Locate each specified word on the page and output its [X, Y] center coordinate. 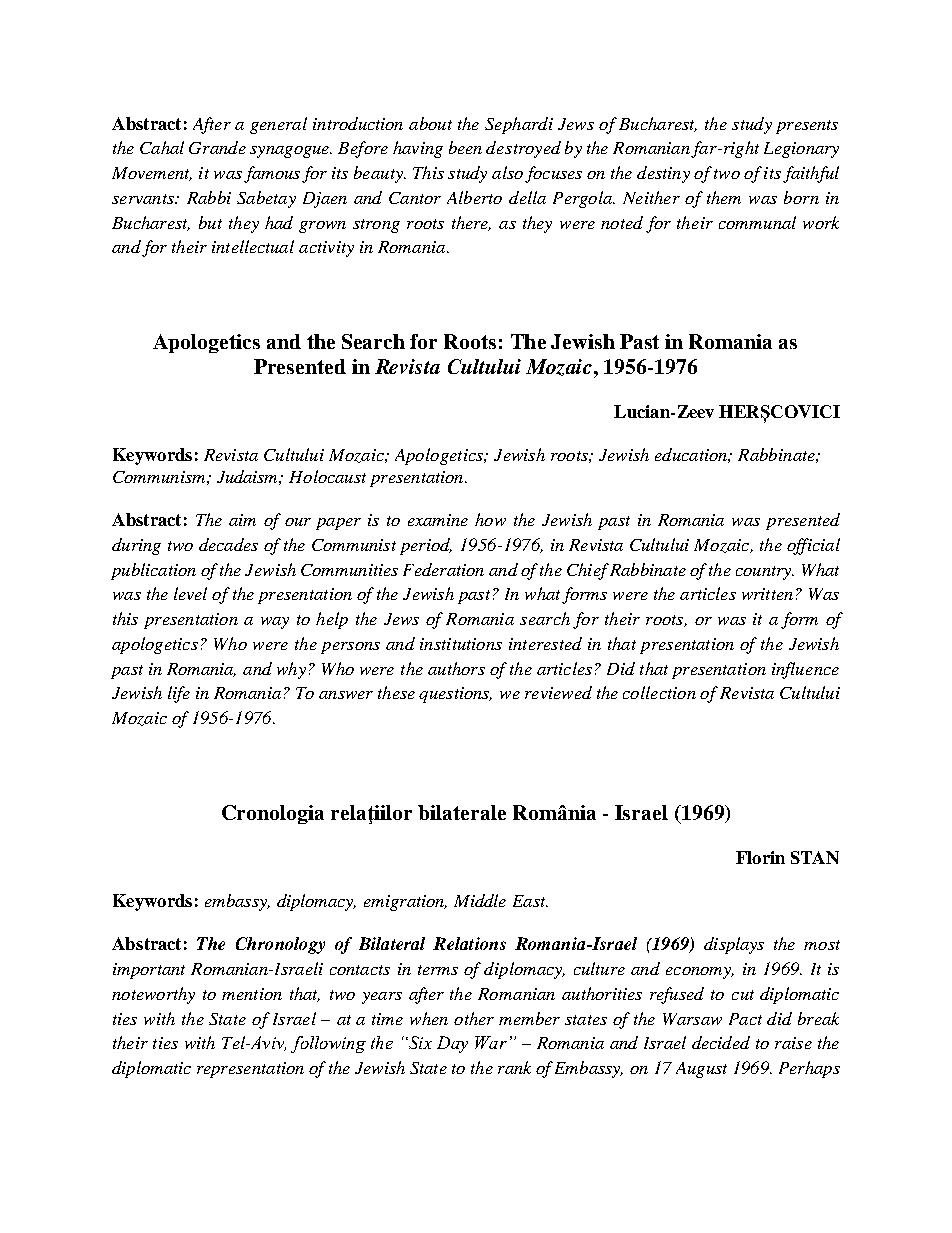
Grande [217, 147]
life [179, 694]
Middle [480, 900]
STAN [815, 857]
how [490, 519]
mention [252, 994]
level [190, 593]
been [465, 147]
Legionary [801, 150]
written [767, 594]
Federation [443, 569]
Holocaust [327, 476]
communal [757, 222]
